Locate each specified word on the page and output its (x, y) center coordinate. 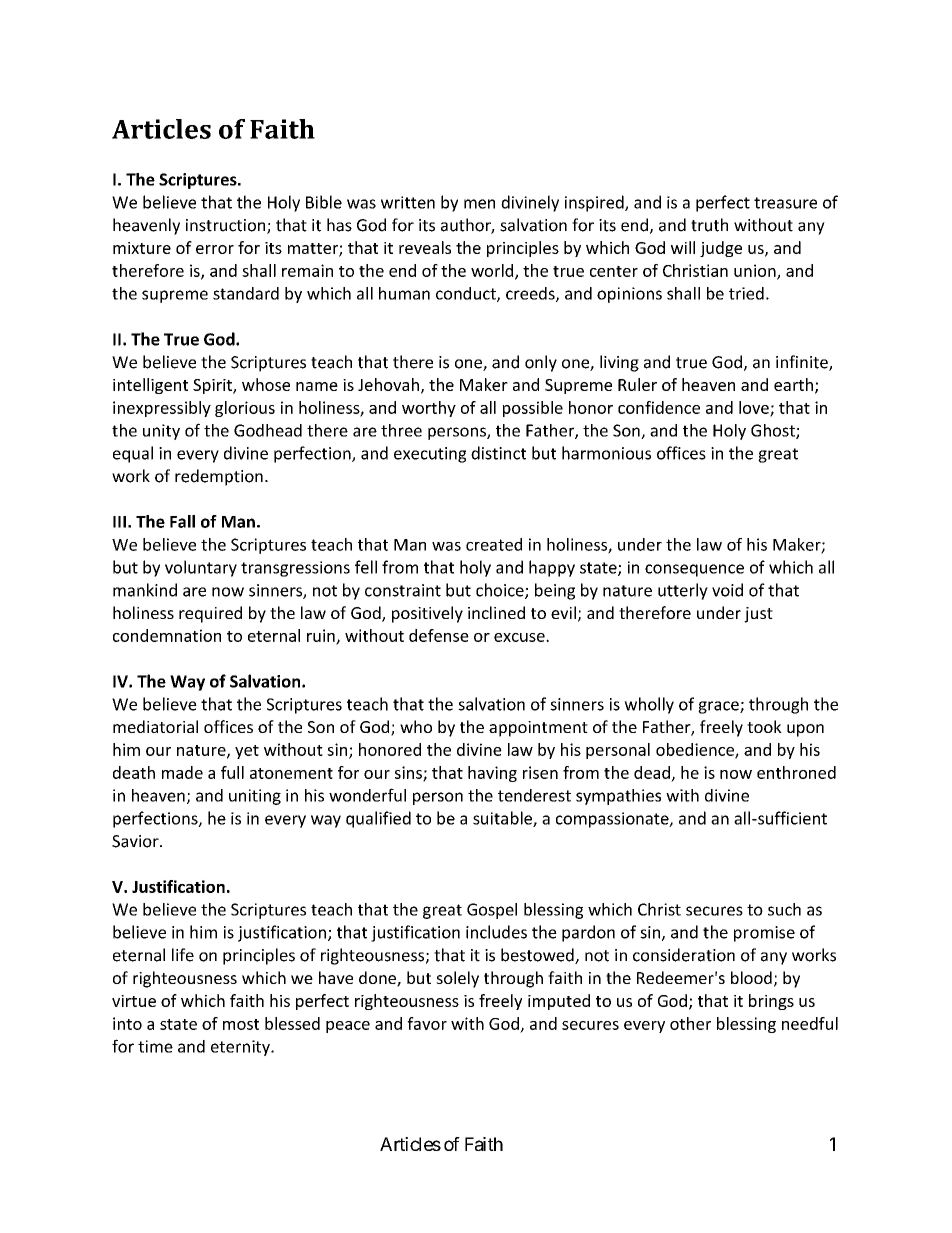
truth (709, 225)
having (492, 774)
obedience (696, 750)
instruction (227, 226)
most (241, 1024)
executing (430, 455)
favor (427, 1023)
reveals (425, 247)
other (690, 1023)
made (182, 772)
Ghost (774, 431)
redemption (219, 477)
